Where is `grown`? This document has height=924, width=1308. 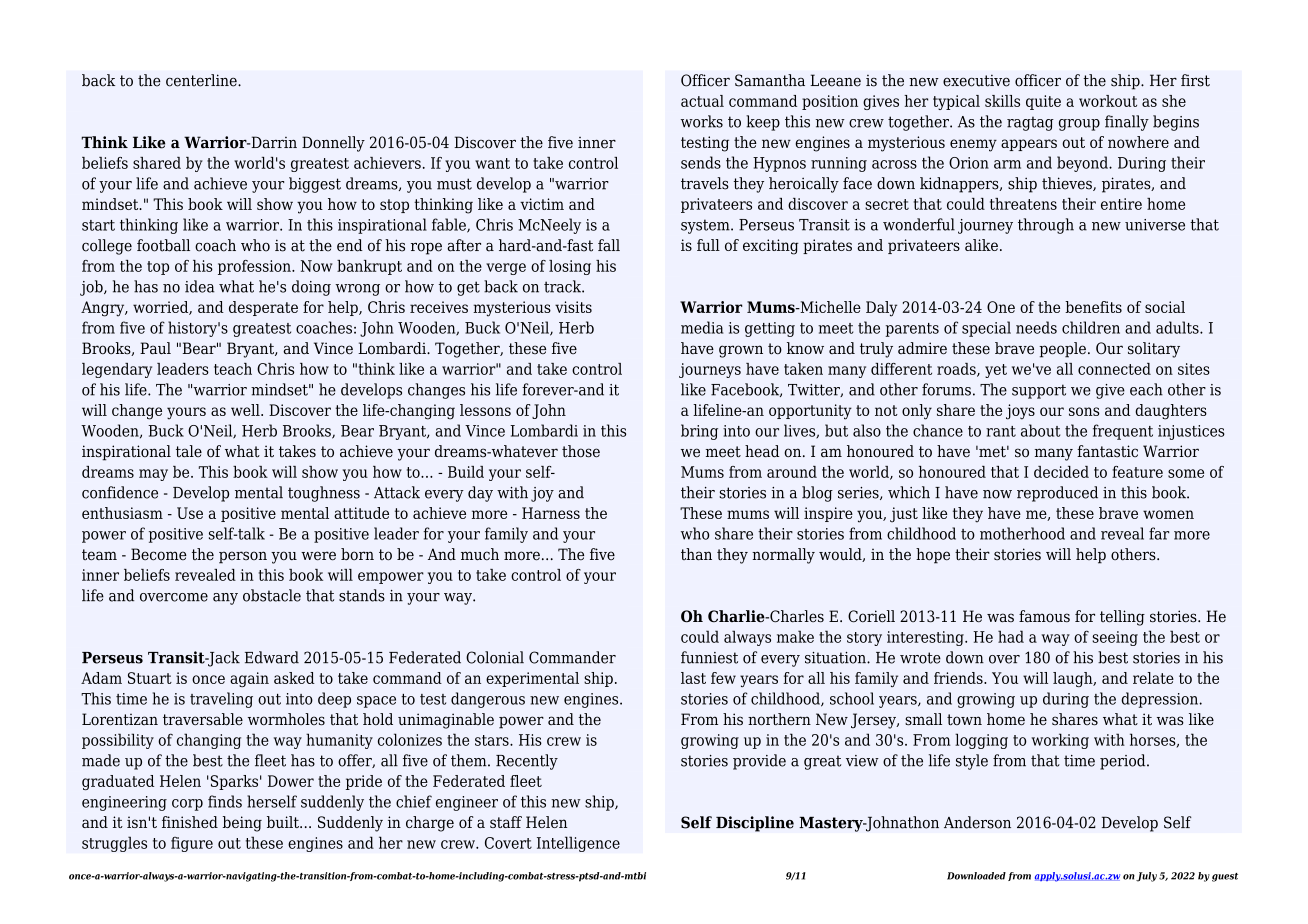 grown is located at coordinates (741, 351).
